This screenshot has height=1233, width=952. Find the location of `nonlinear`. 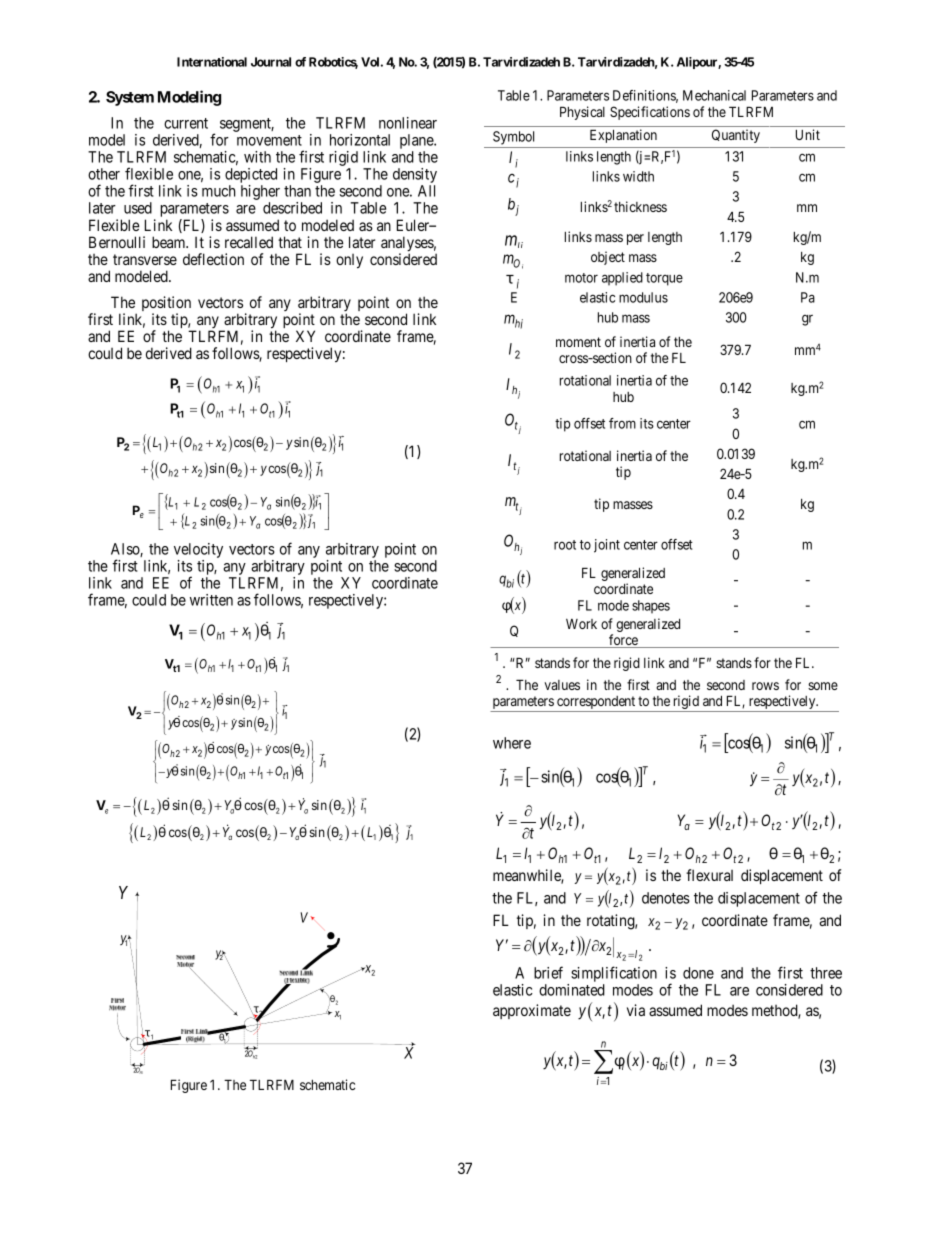

nonlinear is located at coordinates (408, 123).
